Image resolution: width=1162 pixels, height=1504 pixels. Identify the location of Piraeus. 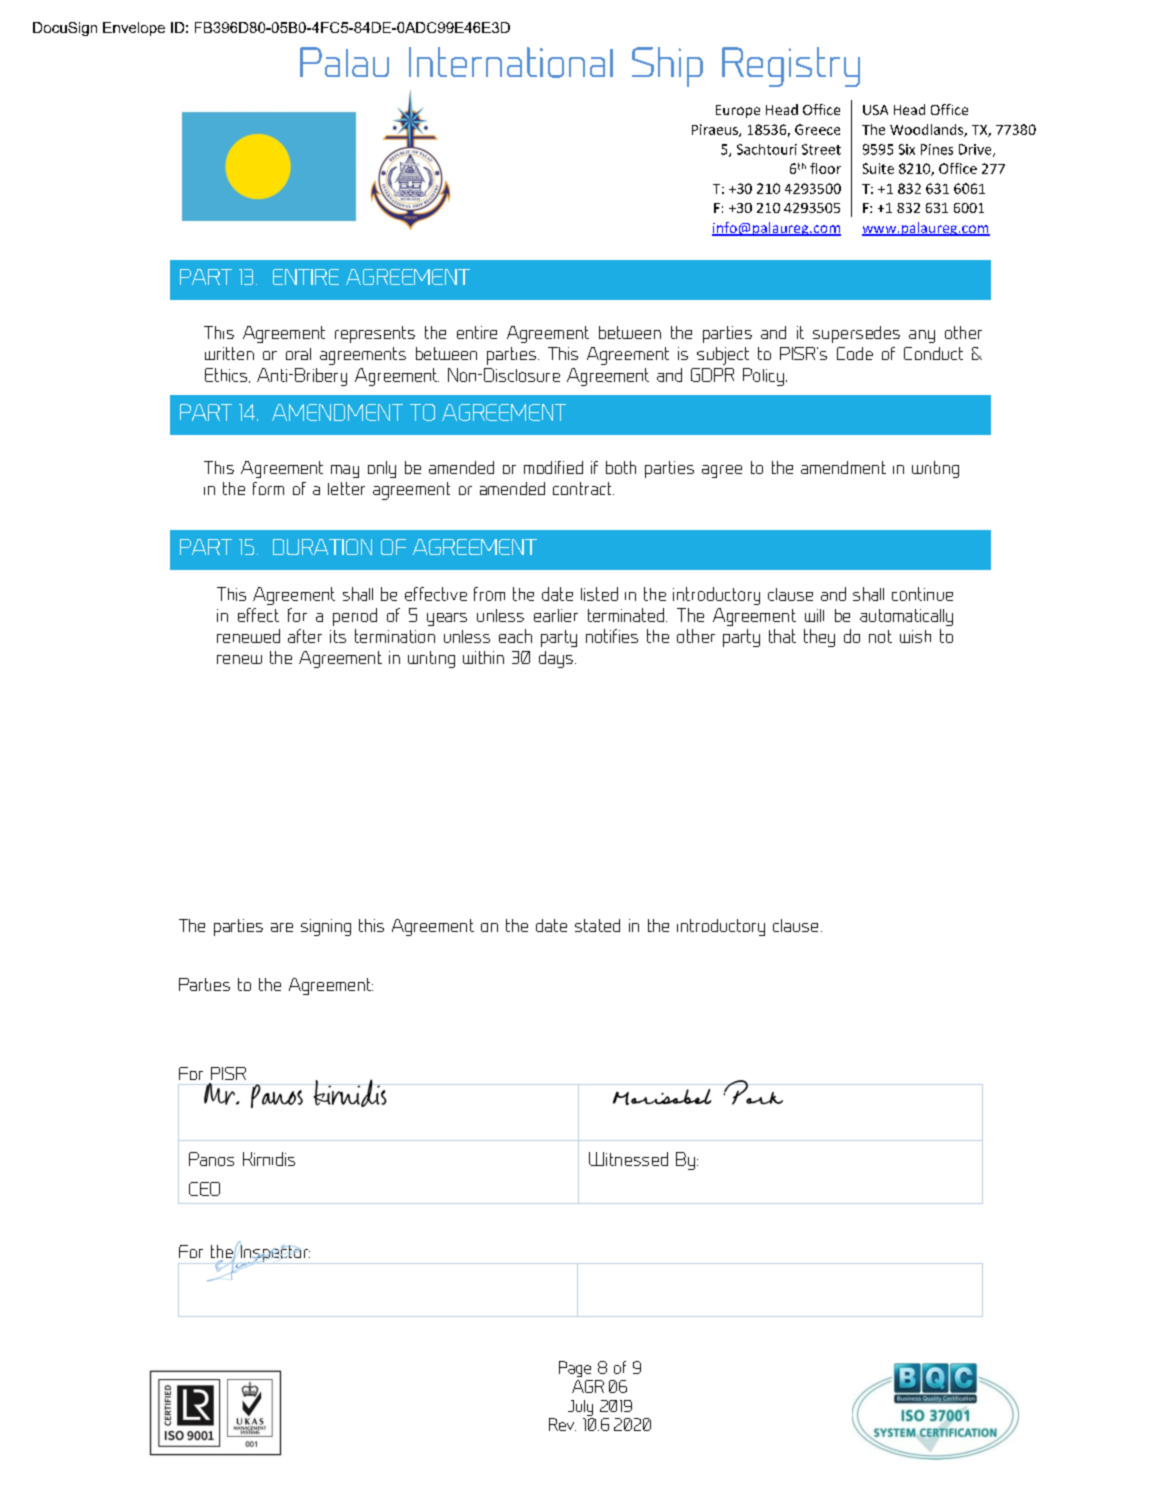
(716, 130).
